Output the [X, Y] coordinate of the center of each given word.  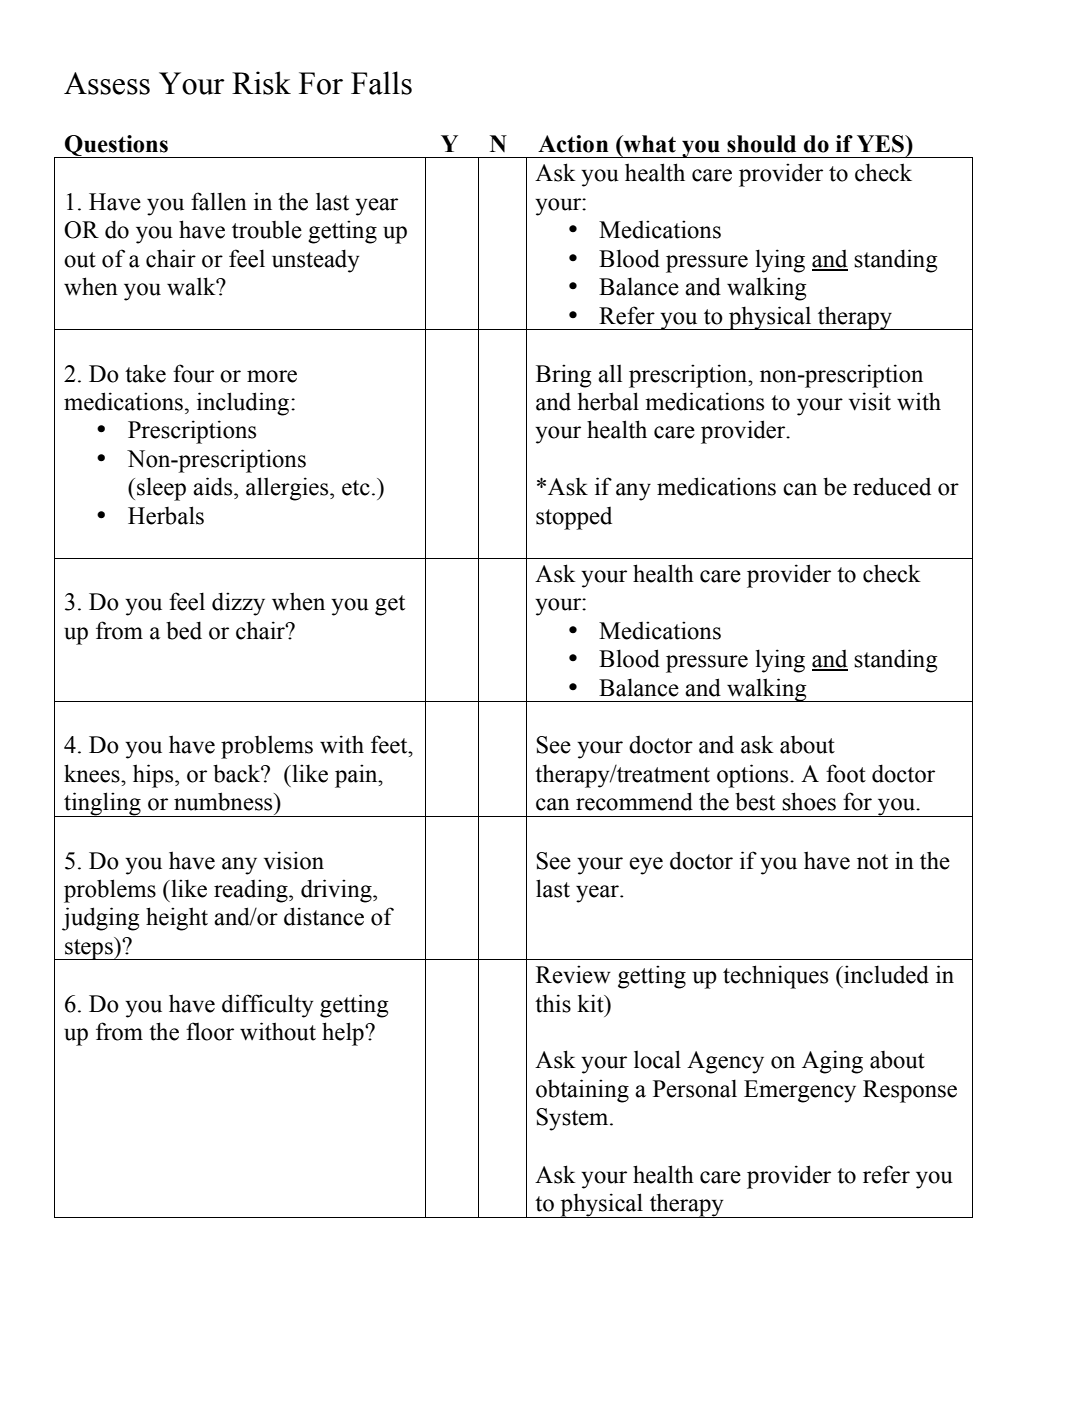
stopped [574, 518]
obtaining [582, 1091]
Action [573, 144]
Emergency [800, 1091]
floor [210, 1031]
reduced [892, 486]
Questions [116, 146]
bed [184, 630]
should [761, 144]
